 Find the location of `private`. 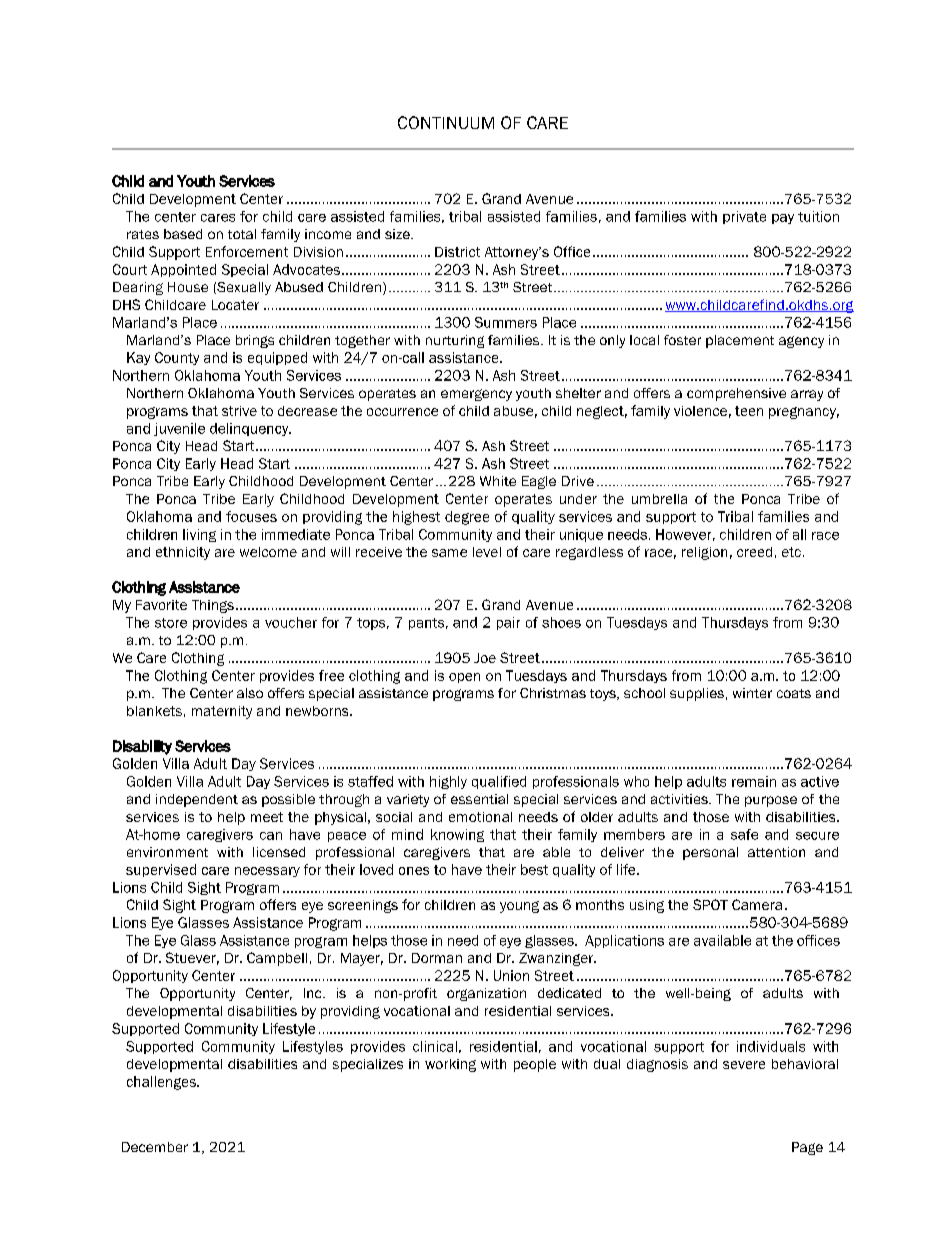

private is located at coordinates (744, 217).
